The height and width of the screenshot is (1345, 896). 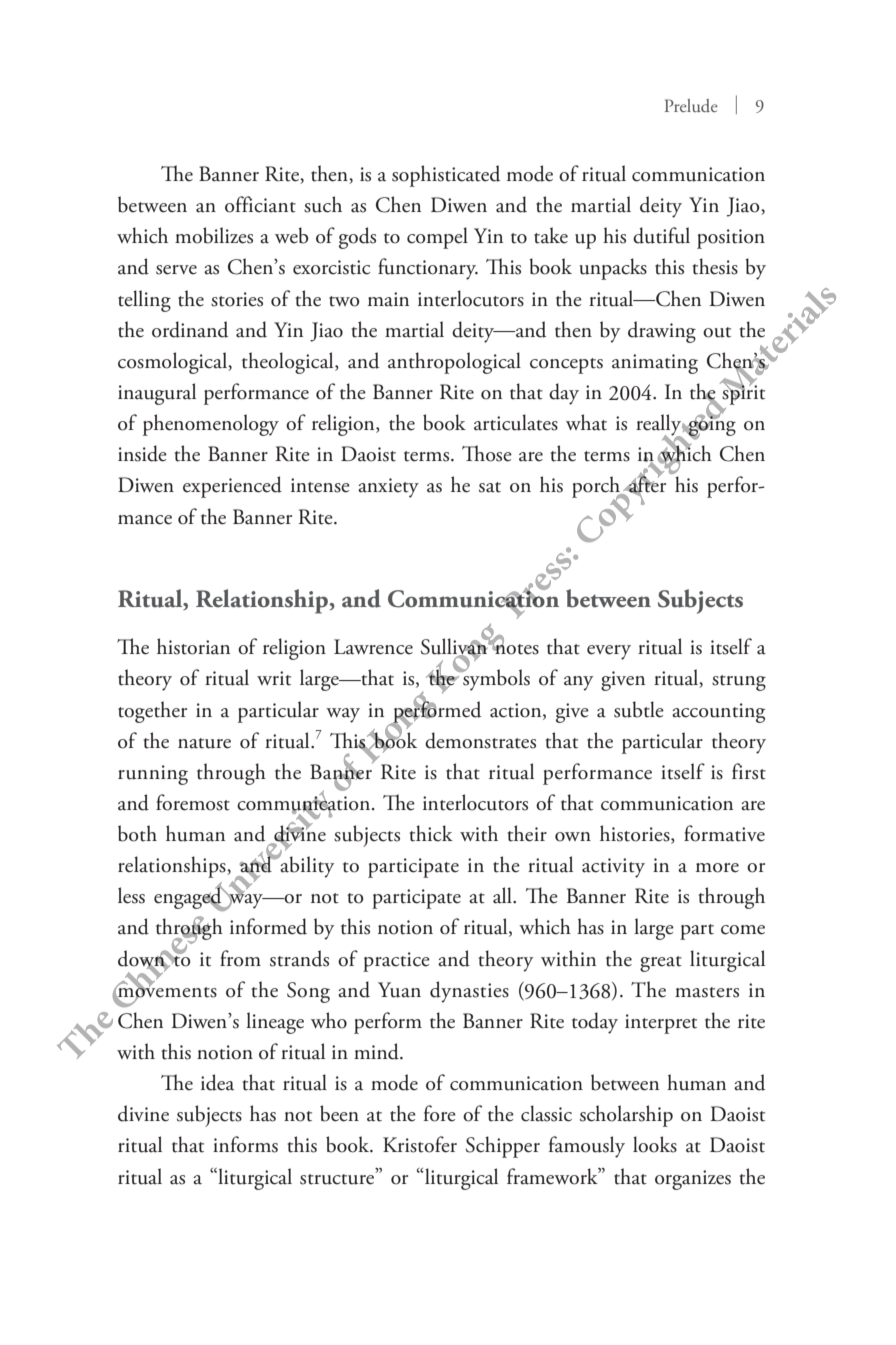 What do you see at coordinates (245, 1144) in the screenshot?
I see `informs` at bounding box center [245, 1144].
